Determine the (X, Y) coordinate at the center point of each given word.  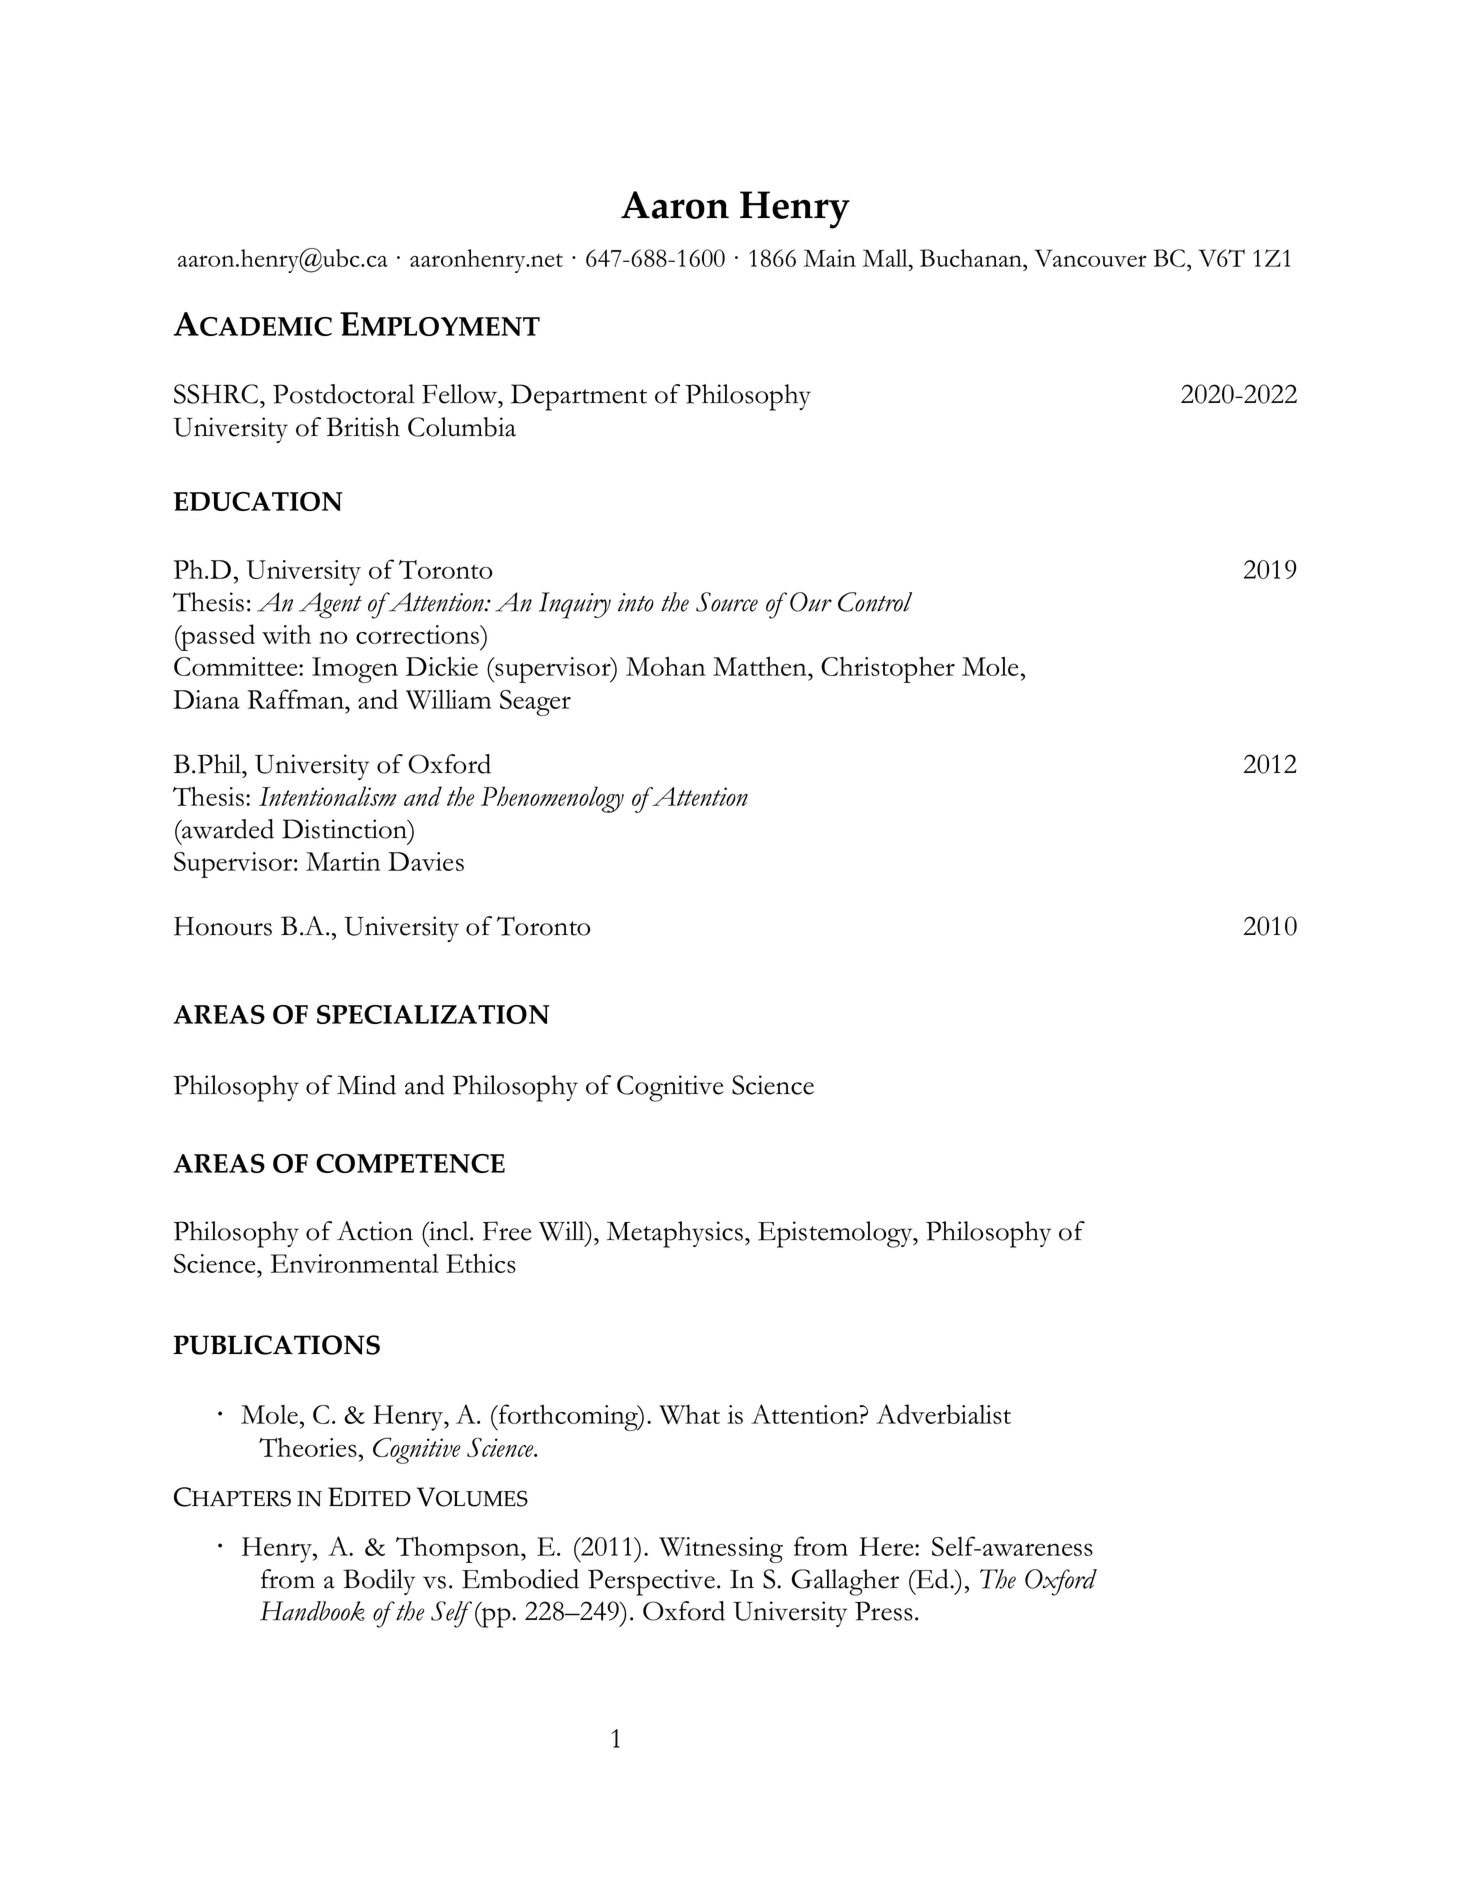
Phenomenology (552, 799)
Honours (223, 926)
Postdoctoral (344, 394)
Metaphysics (675, 1234)
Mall (886, 258)
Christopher (888, 669)
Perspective (651, 1582)
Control (875, 602)
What (689, 1414)
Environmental (355, 1263)
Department (579, 397)
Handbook (312, 1611)
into (636, 602)
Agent (330, 605)
